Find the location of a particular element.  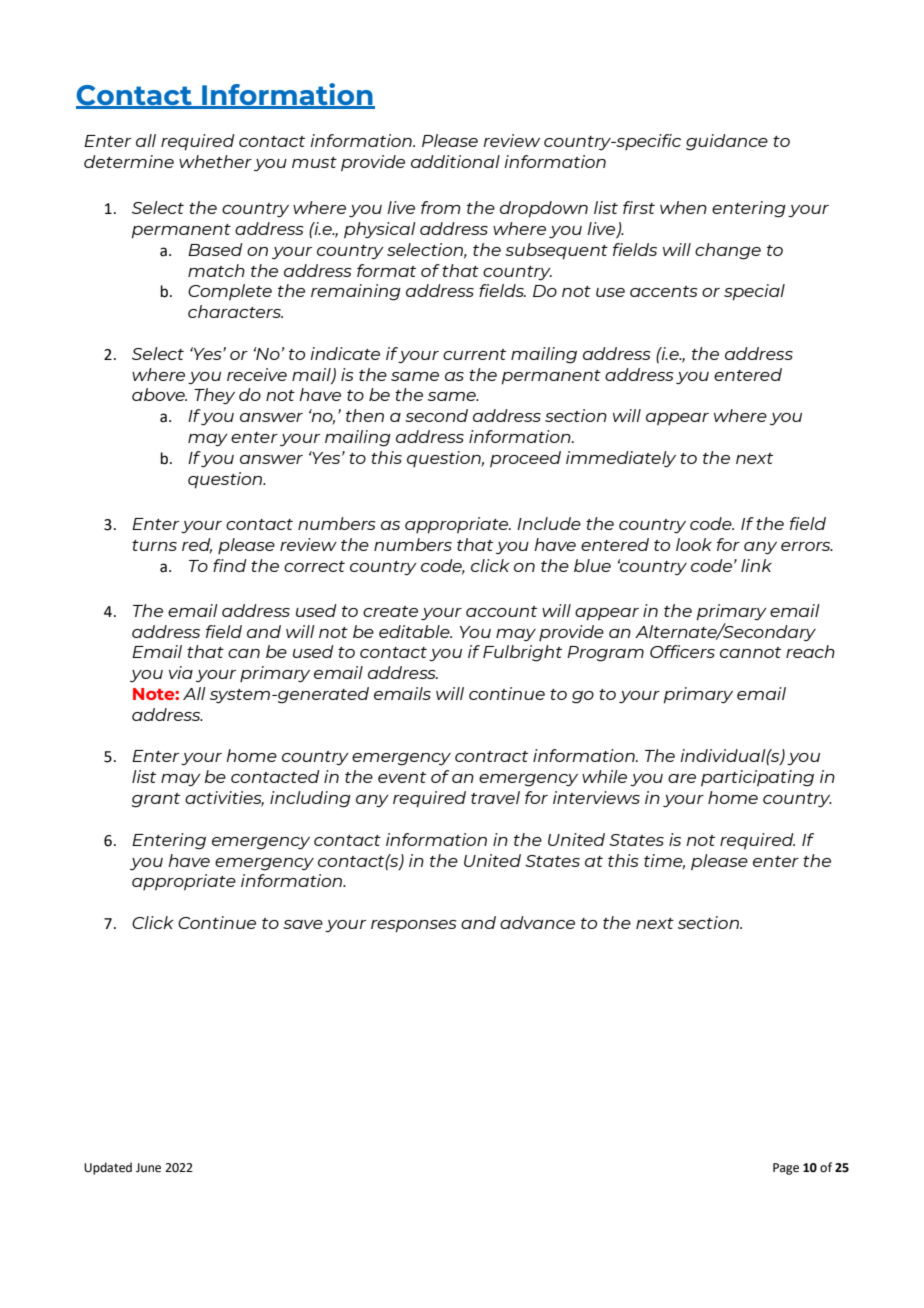

account is located at coordinates (501, 611).
